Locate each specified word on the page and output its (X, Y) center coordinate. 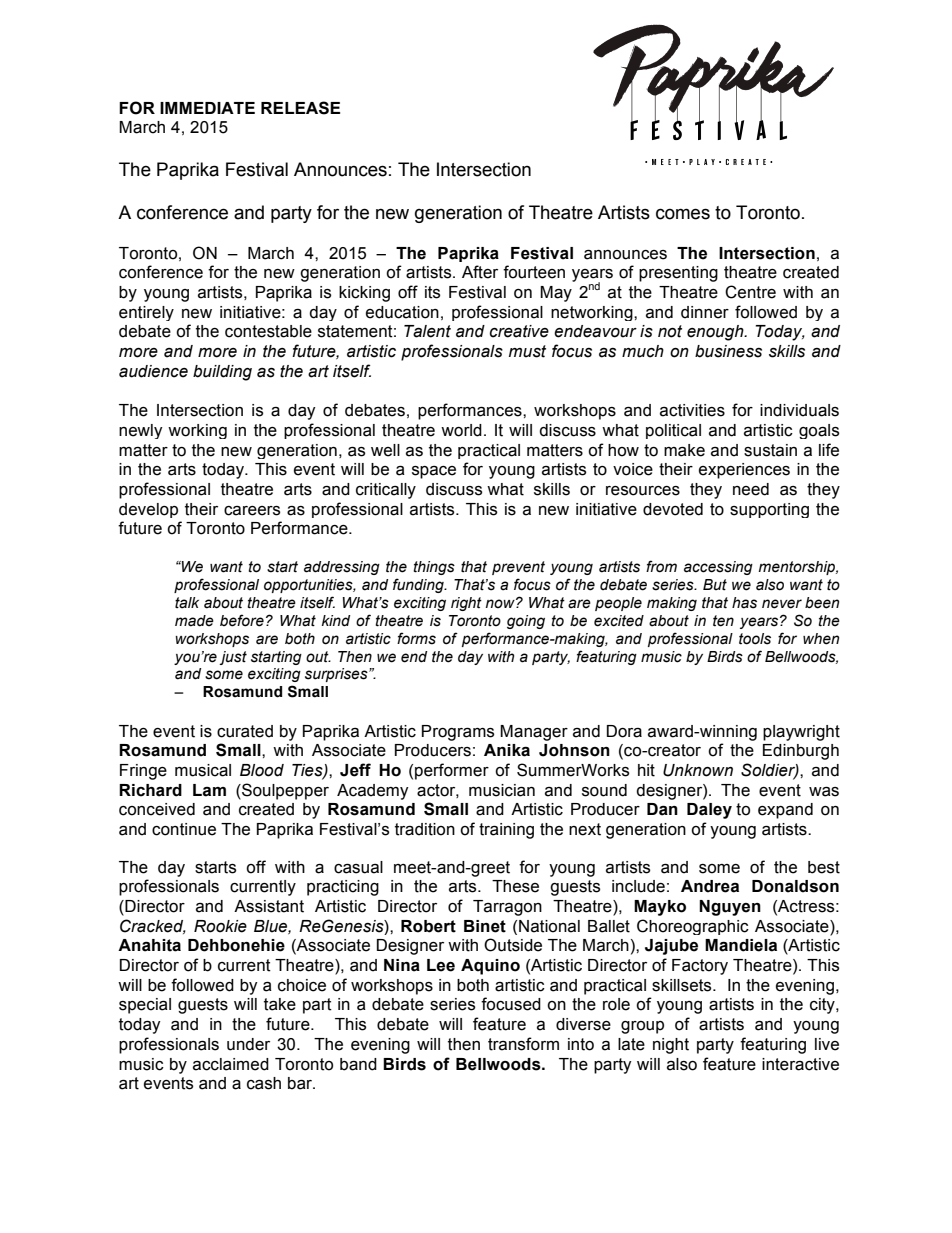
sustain (770, 450)
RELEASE (300, 108)
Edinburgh (801, 752)
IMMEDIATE (207, 108)
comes (683, 214)
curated (245, 731)
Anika (507, 750)
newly (141, 431)
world (461, 430)
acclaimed (231, 1064)
